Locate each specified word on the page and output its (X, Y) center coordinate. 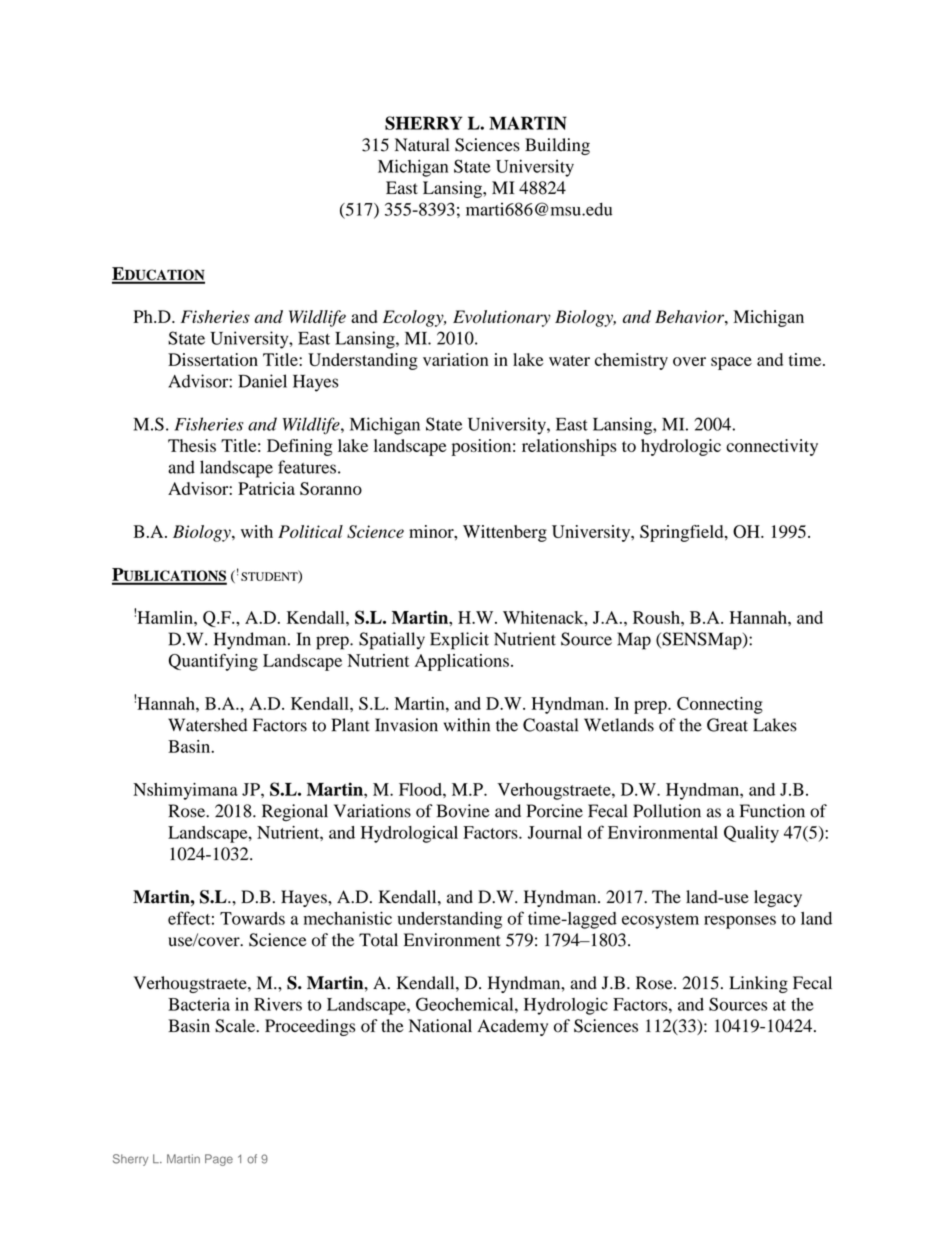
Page (219, 1160)
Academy (512, 1027)
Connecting (720, 705)
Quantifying (213, 662)
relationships (569, 447)
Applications (462, 662)
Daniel (262, 381)
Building (557, 146)
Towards (252, 918)
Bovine (463, 811)
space (731, 363)
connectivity (772, 447)
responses (740, 922)
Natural (422, 144)
